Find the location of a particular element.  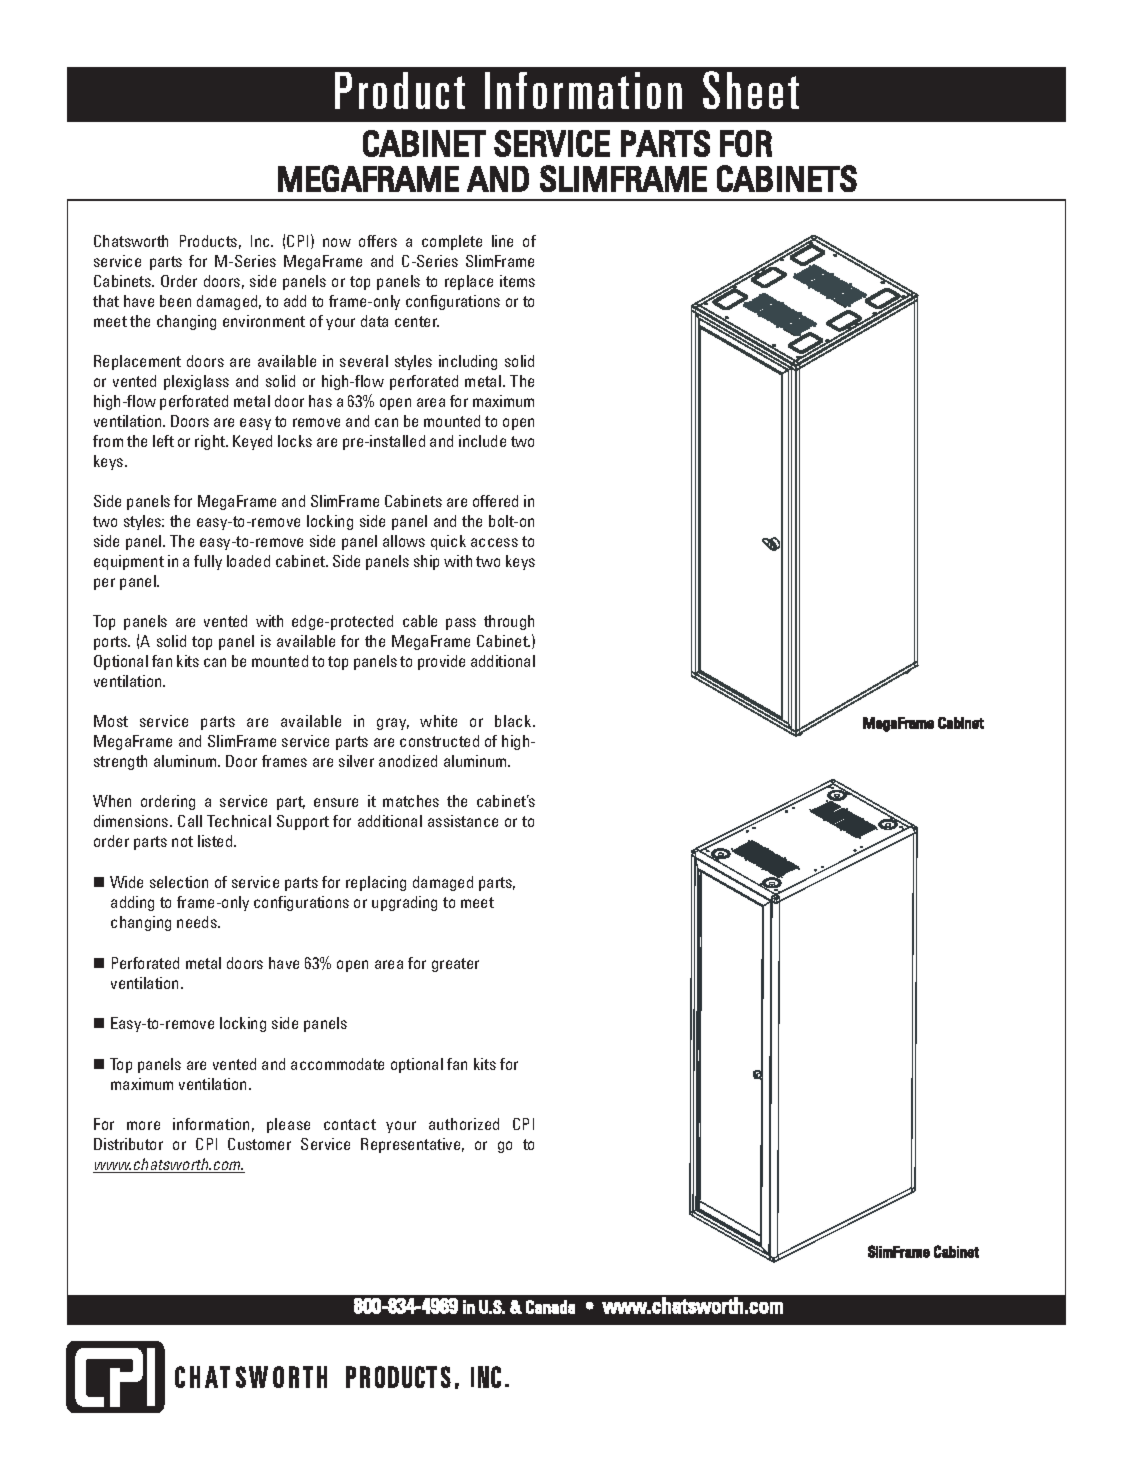

complete is located at coordinates (452, 242).
